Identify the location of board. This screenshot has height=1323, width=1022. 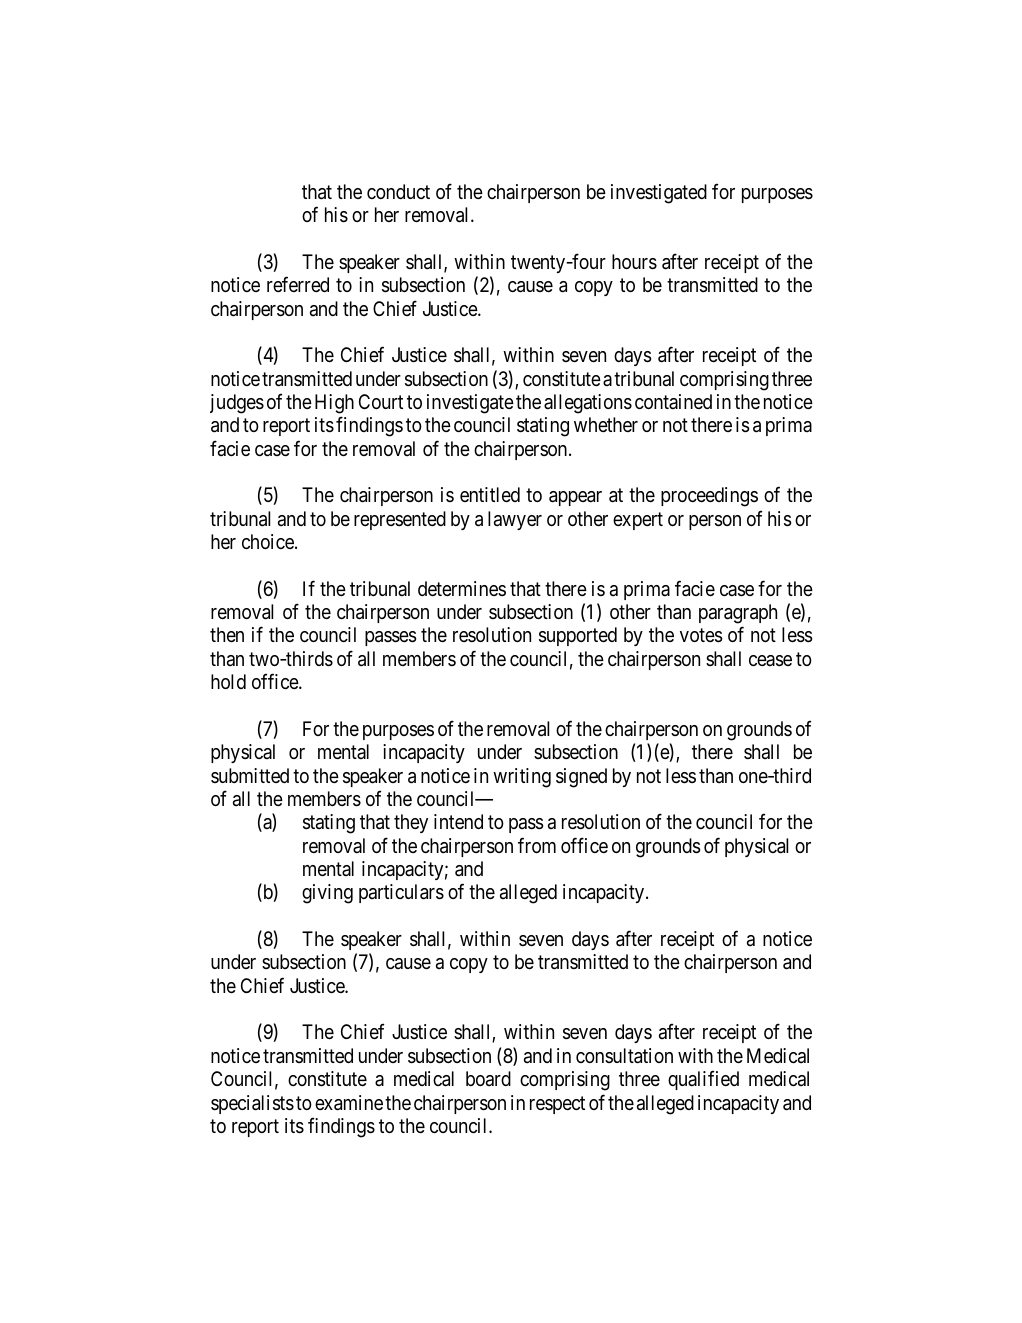
(488, 1078).
